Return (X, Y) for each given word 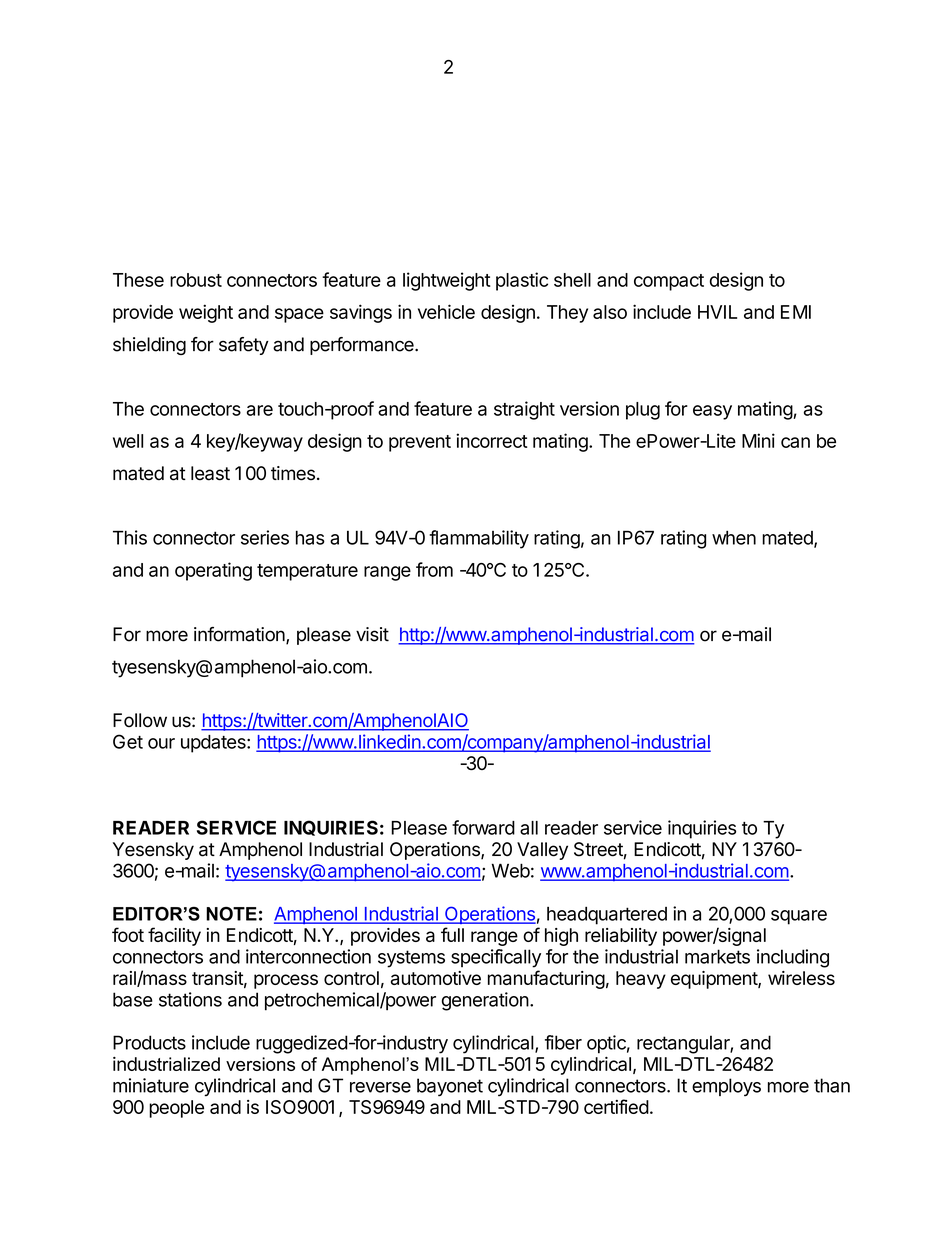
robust (196, 280)
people (176, 1109)
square (799, 917)
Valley (542, 851)
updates (214, 744)
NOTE (231, 914)
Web (511, 870)
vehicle (446, 311)
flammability (479, 539)
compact (669, 282)
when (734, 538)
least (210, 473)
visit (372, 634)
